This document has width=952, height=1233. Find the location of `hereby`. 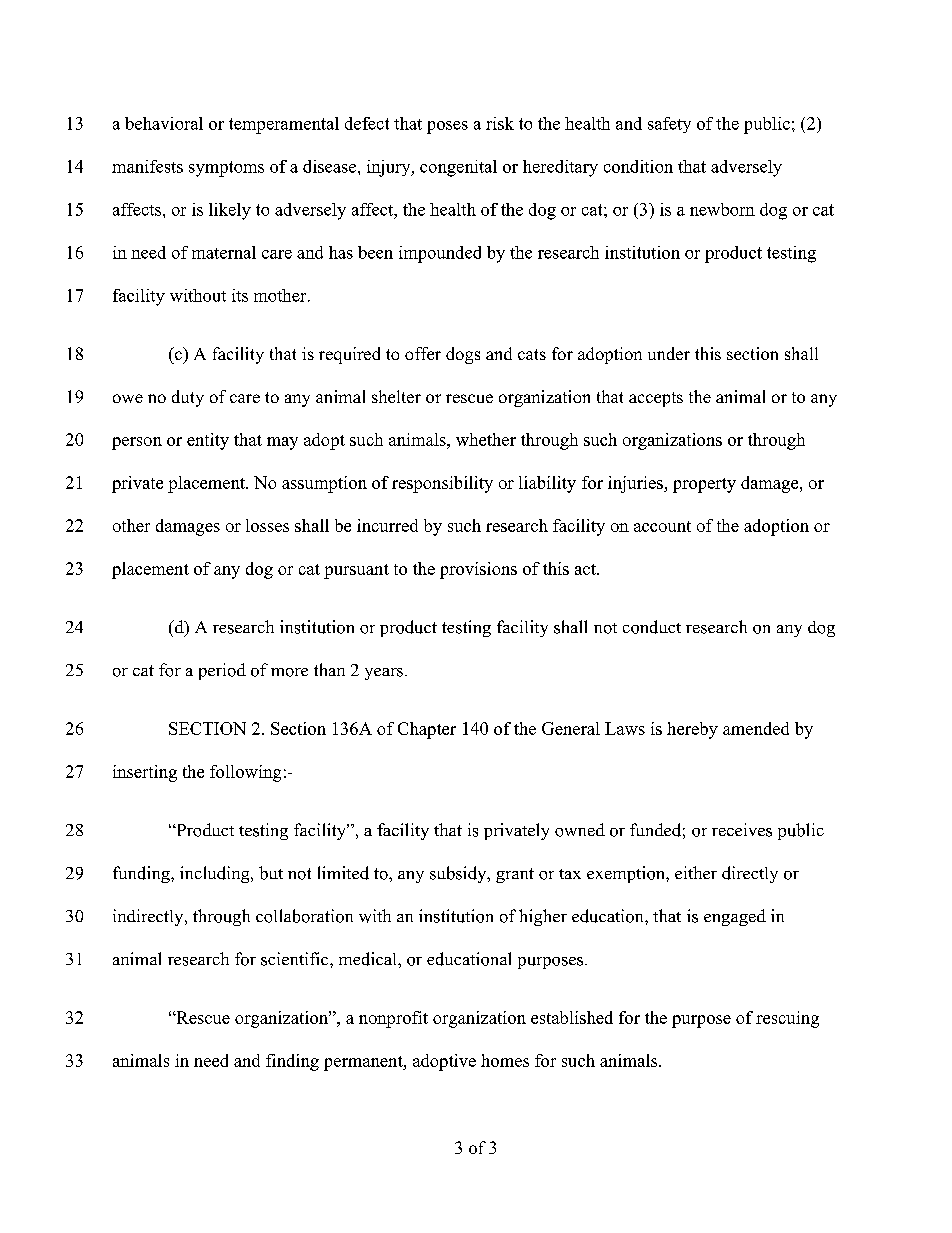

hereby is located at coordinates (692, 730).
